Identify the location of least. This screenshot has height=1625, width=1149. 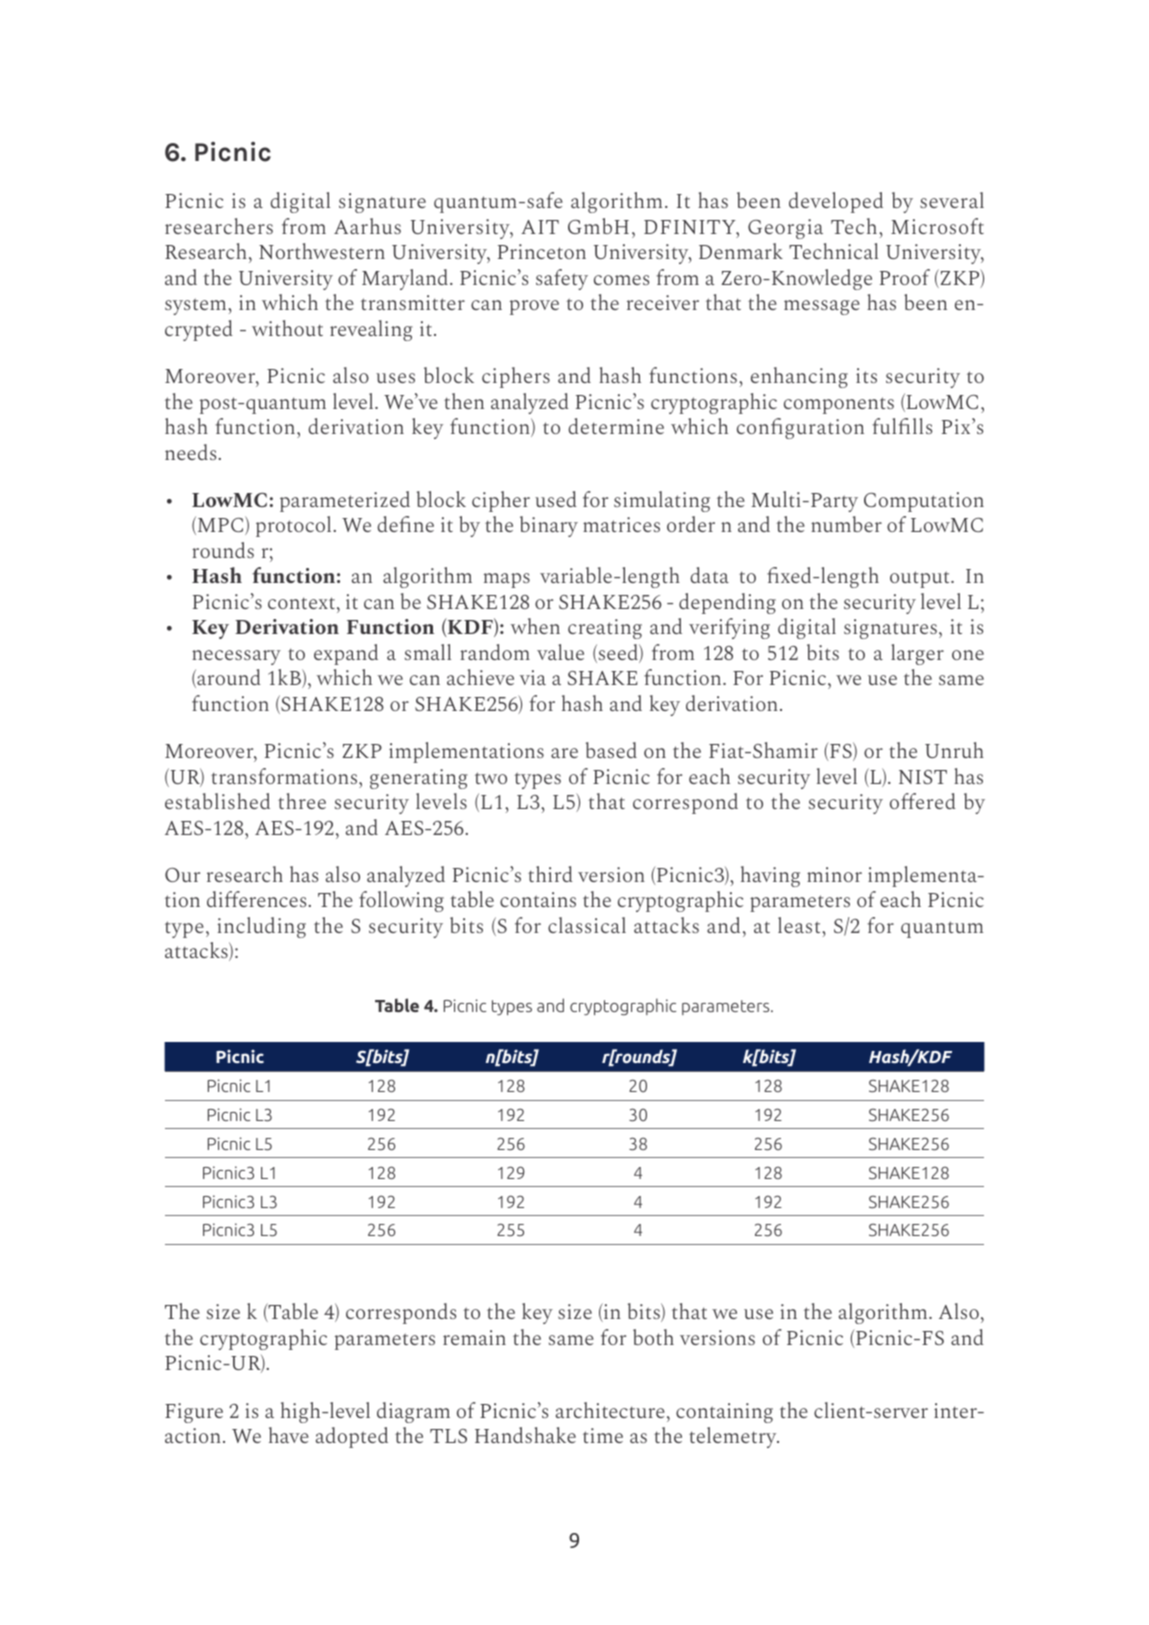
(800, 925).
